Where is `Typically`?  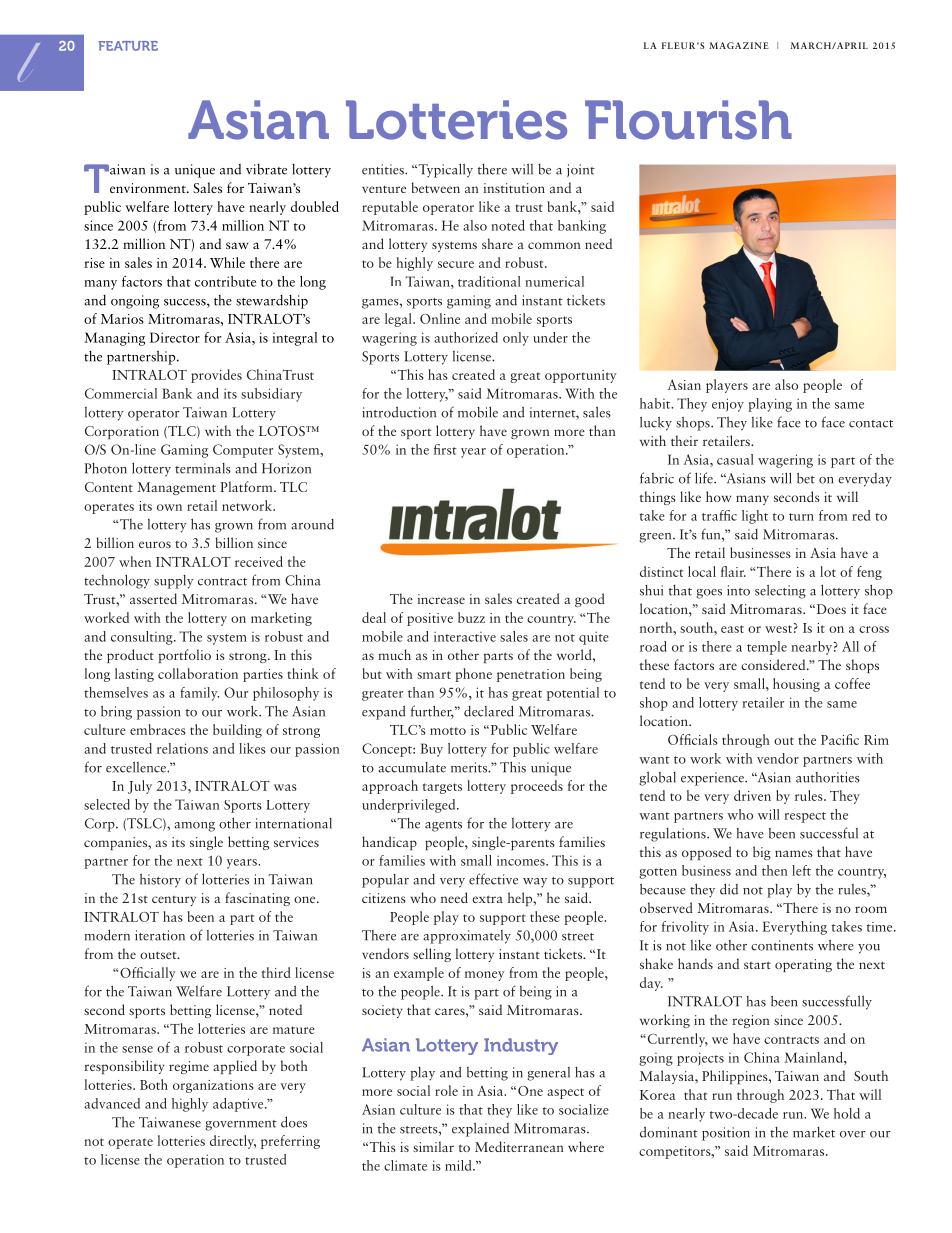 Typically is located at coordinates (444, 170).
